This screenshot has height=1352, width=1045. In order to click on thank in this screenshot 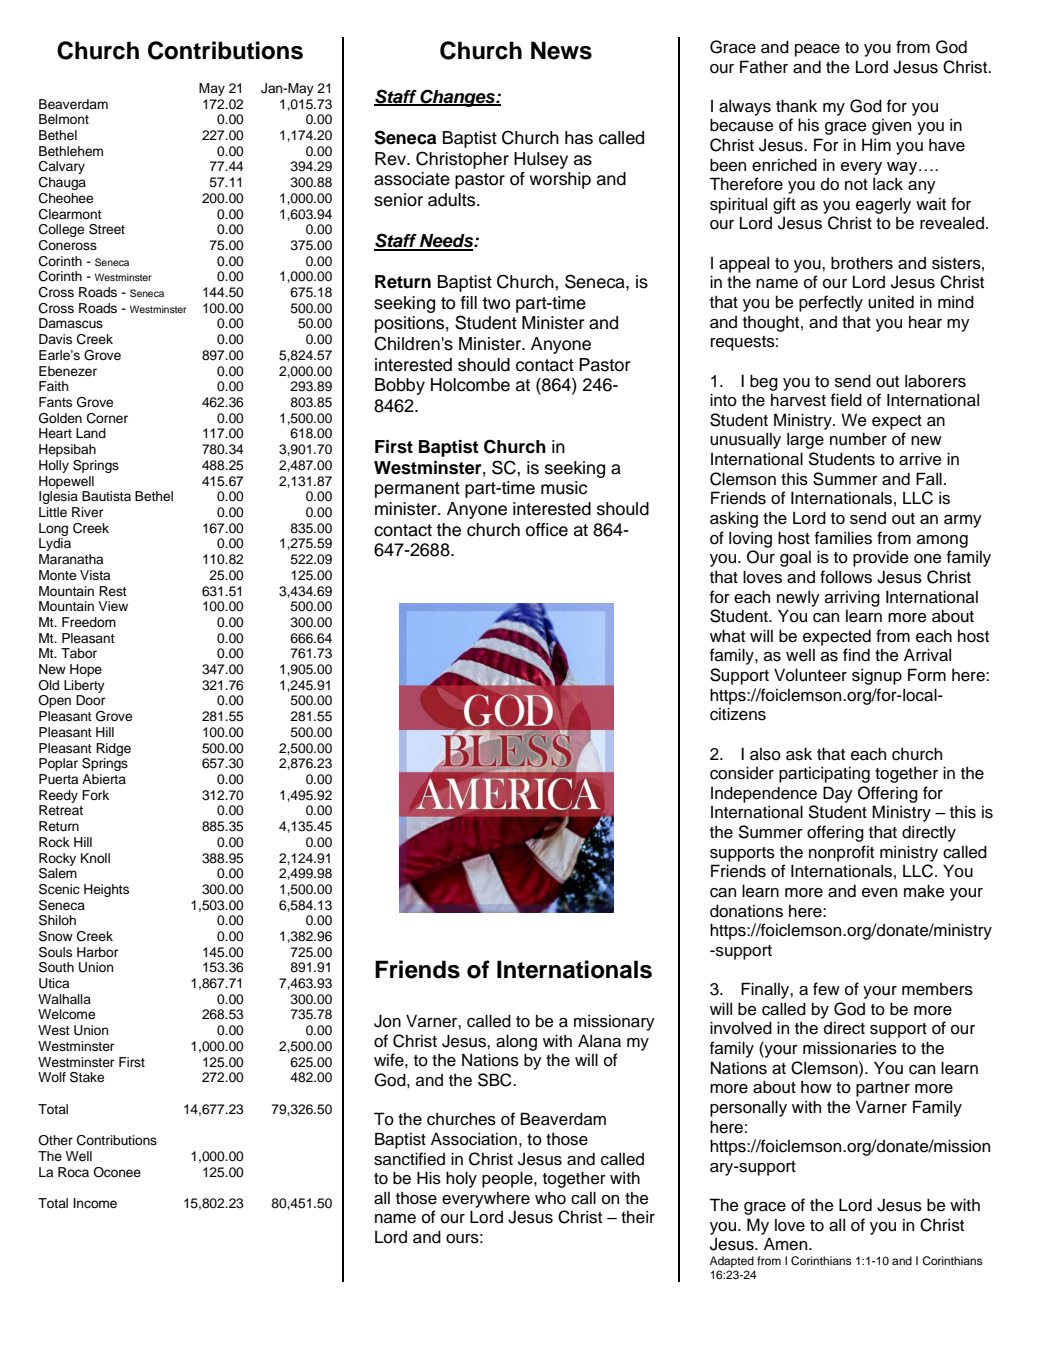, I will do `click(796, 106)`.
